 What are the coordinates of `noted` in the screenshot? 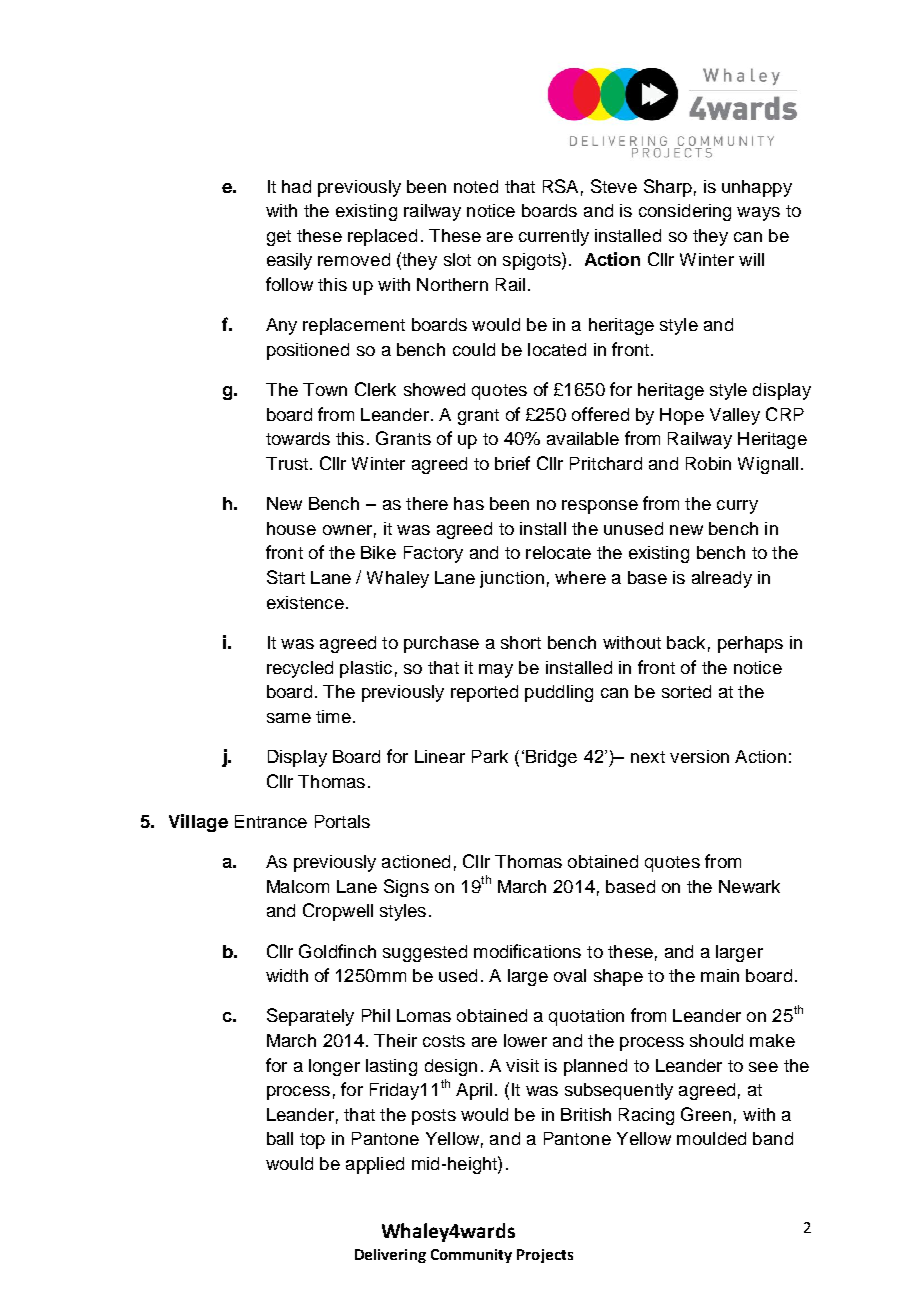 It's located at (476, 186).
